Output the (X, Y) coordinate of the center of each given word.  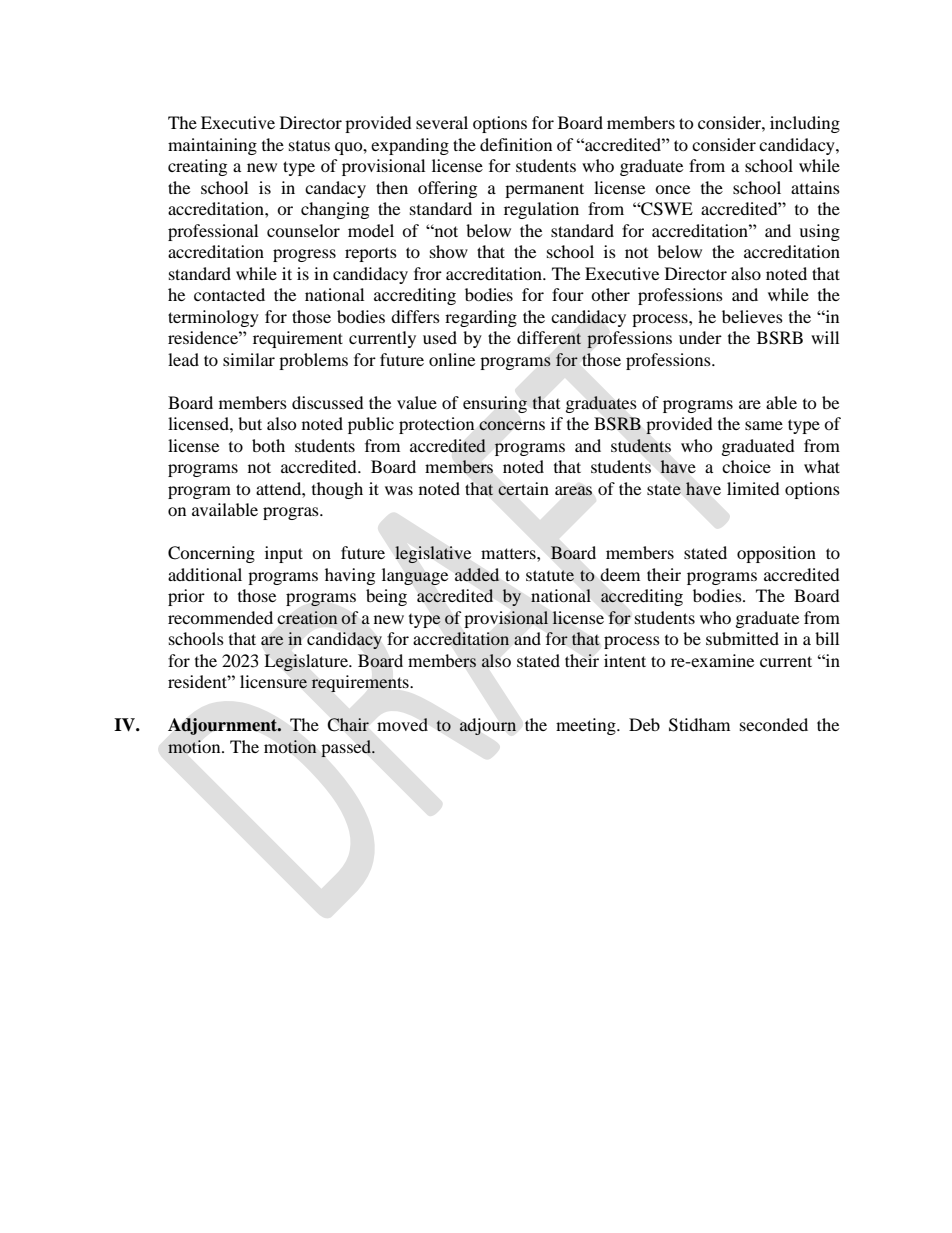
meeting (587, 726)
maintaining (212, 146)
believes (752, 316)
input (284, 554)
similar (249, 359)
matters (509, 553)
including (805, 124)
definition (516, 144)
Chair (348, 724)
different (549, 338)
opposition (776, 554)
